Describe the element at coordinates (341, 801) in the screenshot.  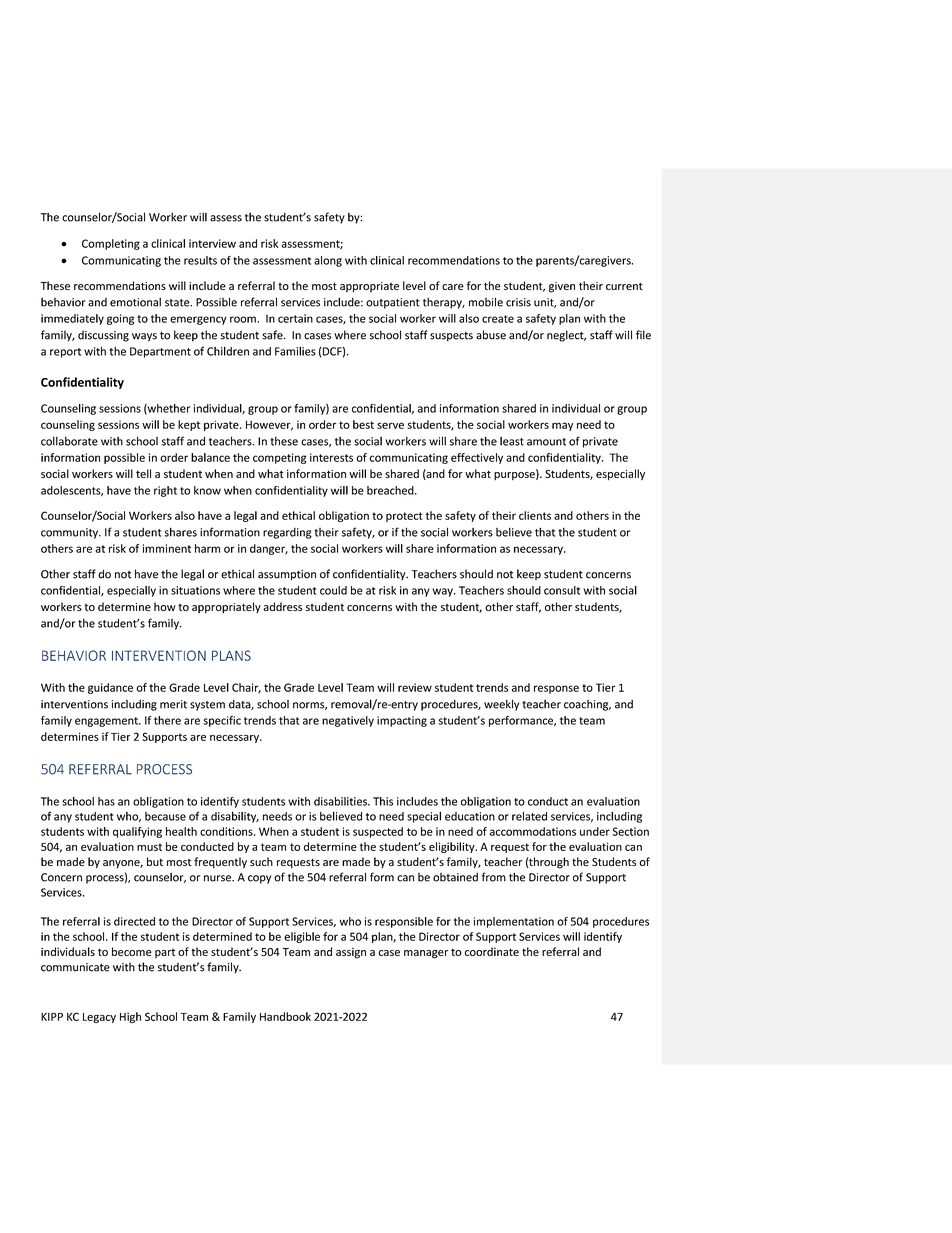
I see `disabilities` at that location.
